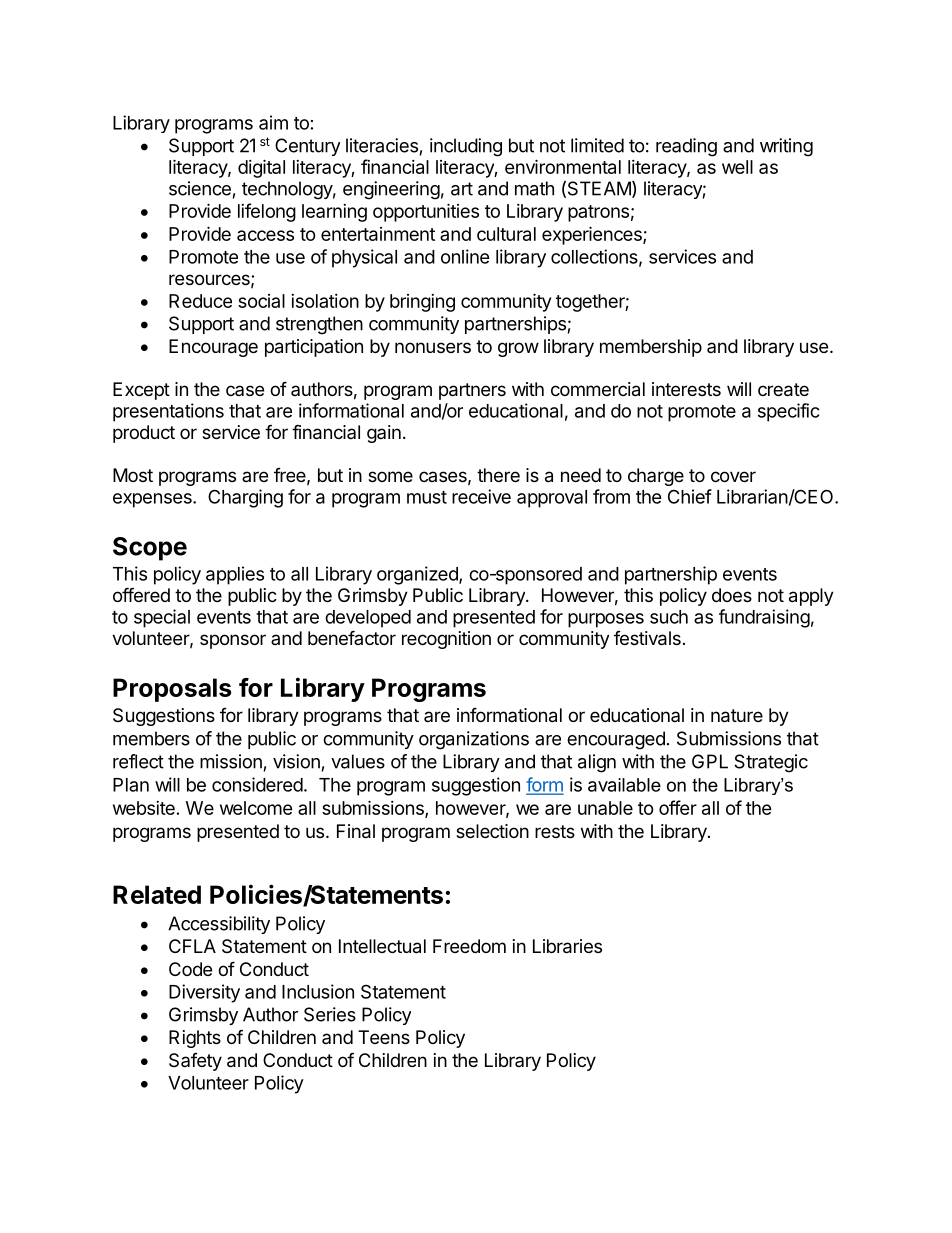 The image size is (952, 1233). I want to click on Teens, so click(384, 1037).
